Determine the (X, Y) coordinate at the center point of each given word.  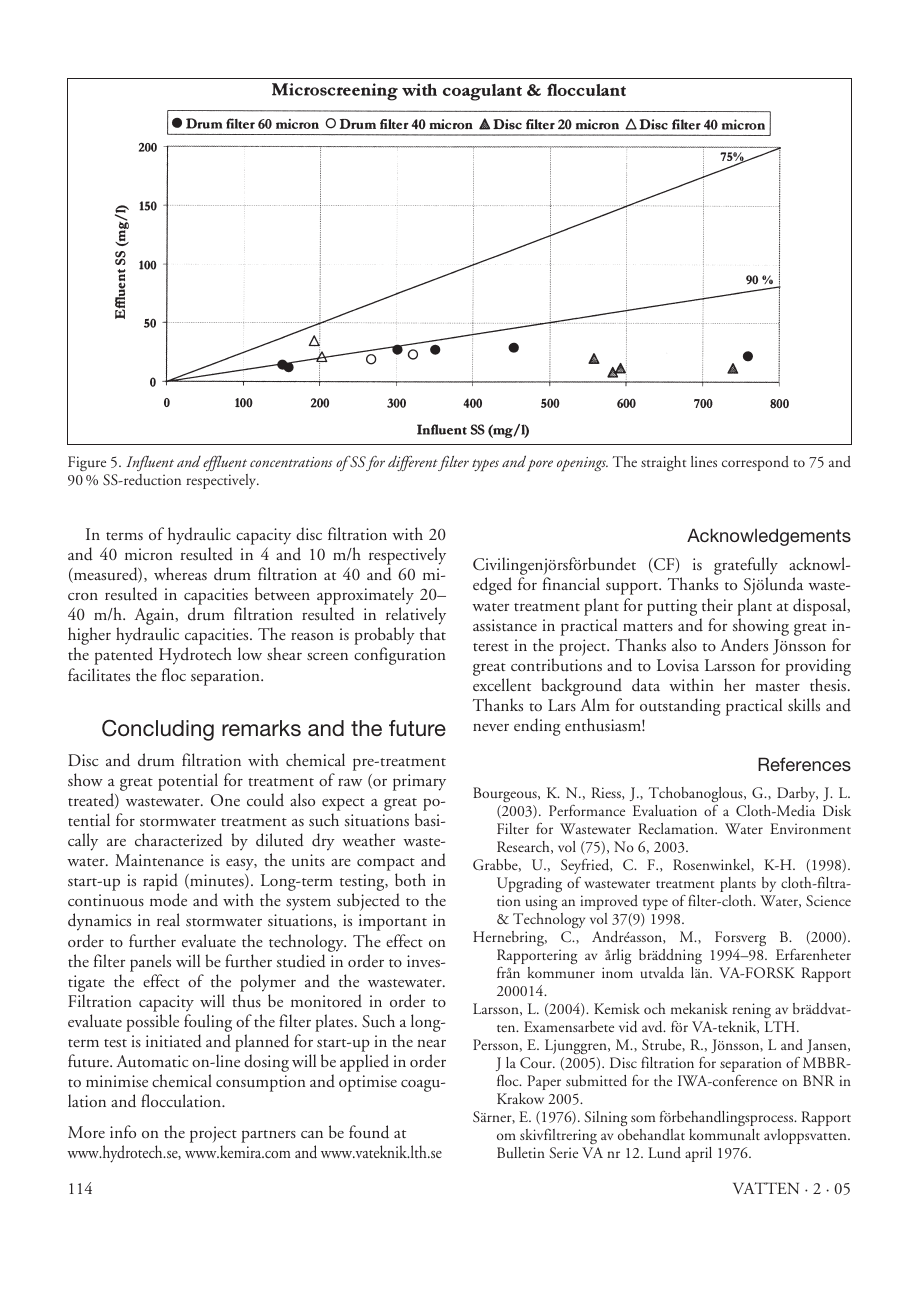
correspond (755, 463)
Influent (150, 463)
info (123, 1131)
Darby (797, 794)
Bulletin (521, 1153)
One (225, 800)
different (413, 463)
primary (419, 782)
